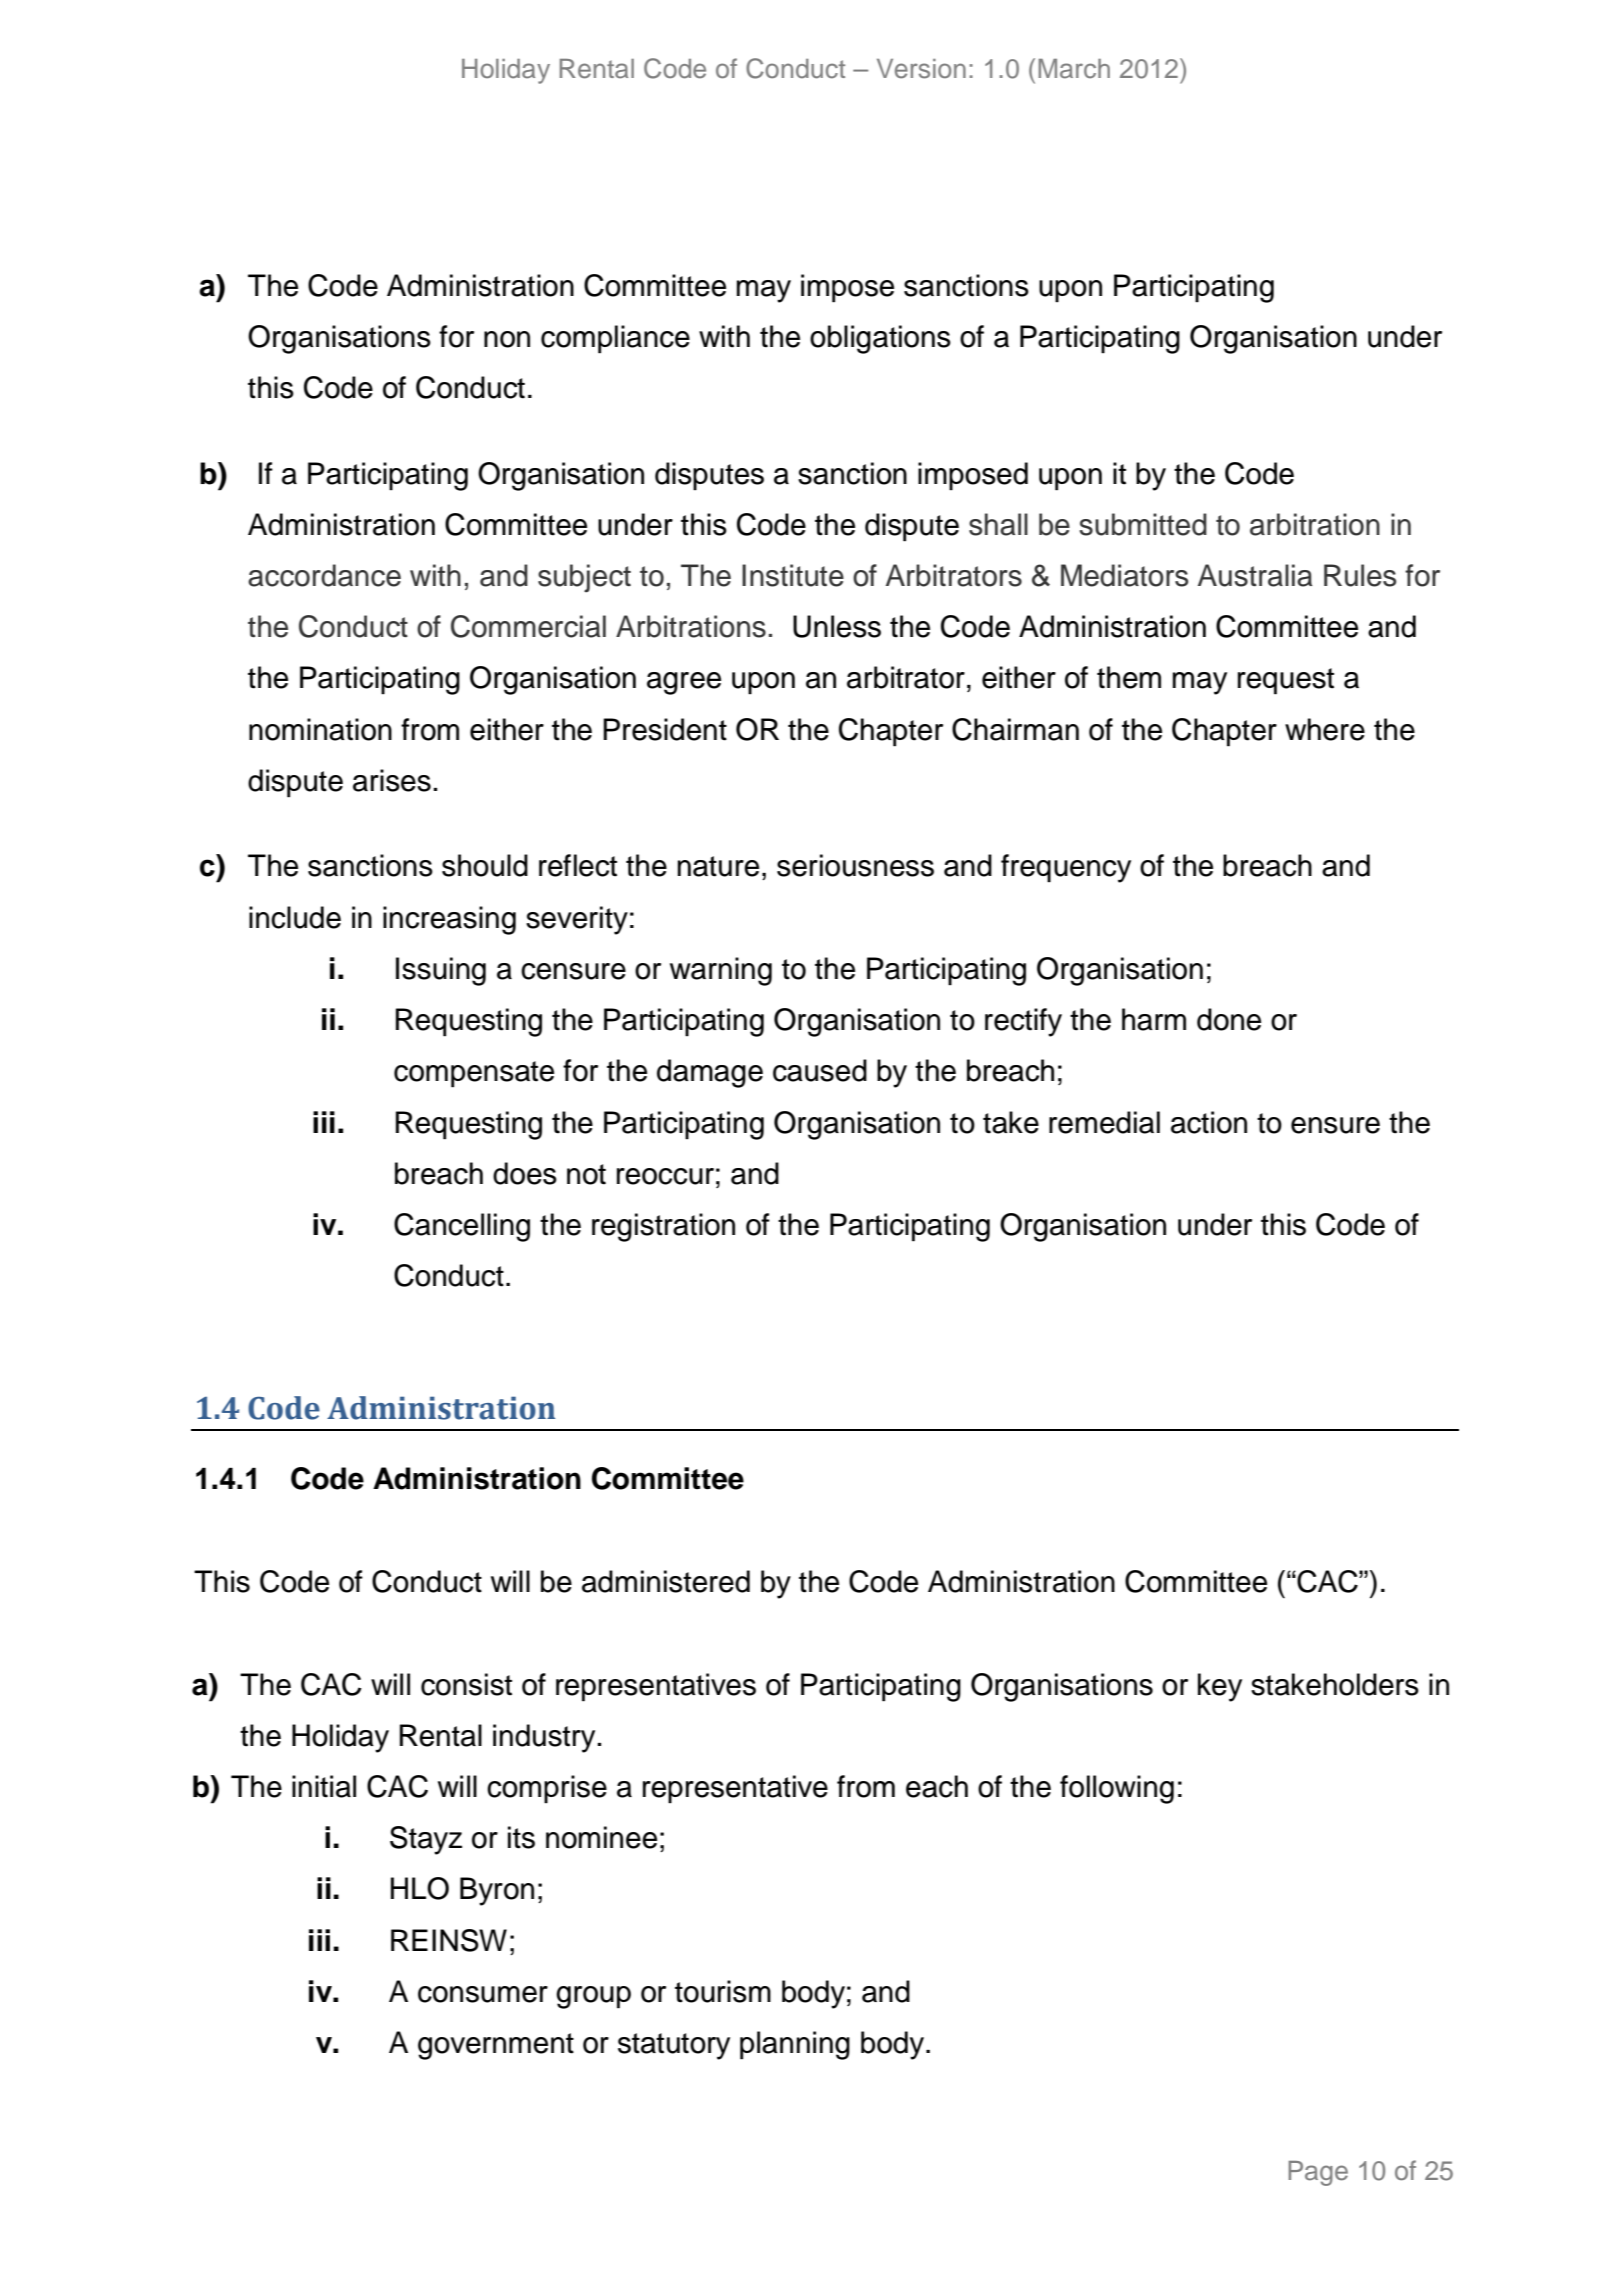 The width and height of the screenshot is (1607, 2274). I want to click on non, so click(507, 339).
